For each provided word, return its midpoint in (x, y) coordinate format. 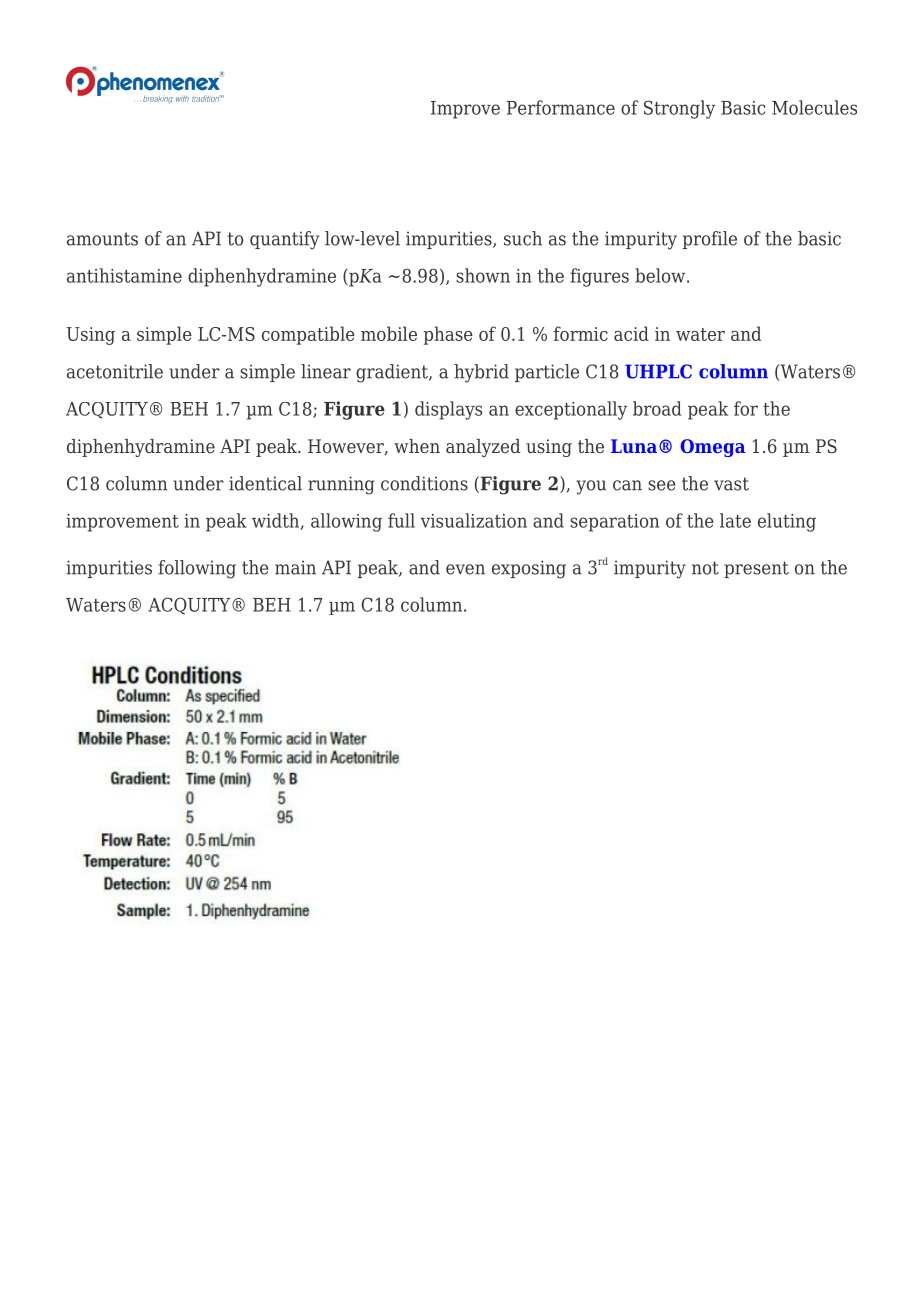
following (197, 569)
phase (448, 335)
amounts (102, 239)
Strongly (679, 109)
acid (631, 333)
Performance (561, 107)
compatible (308, 335)
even (465, 569)
